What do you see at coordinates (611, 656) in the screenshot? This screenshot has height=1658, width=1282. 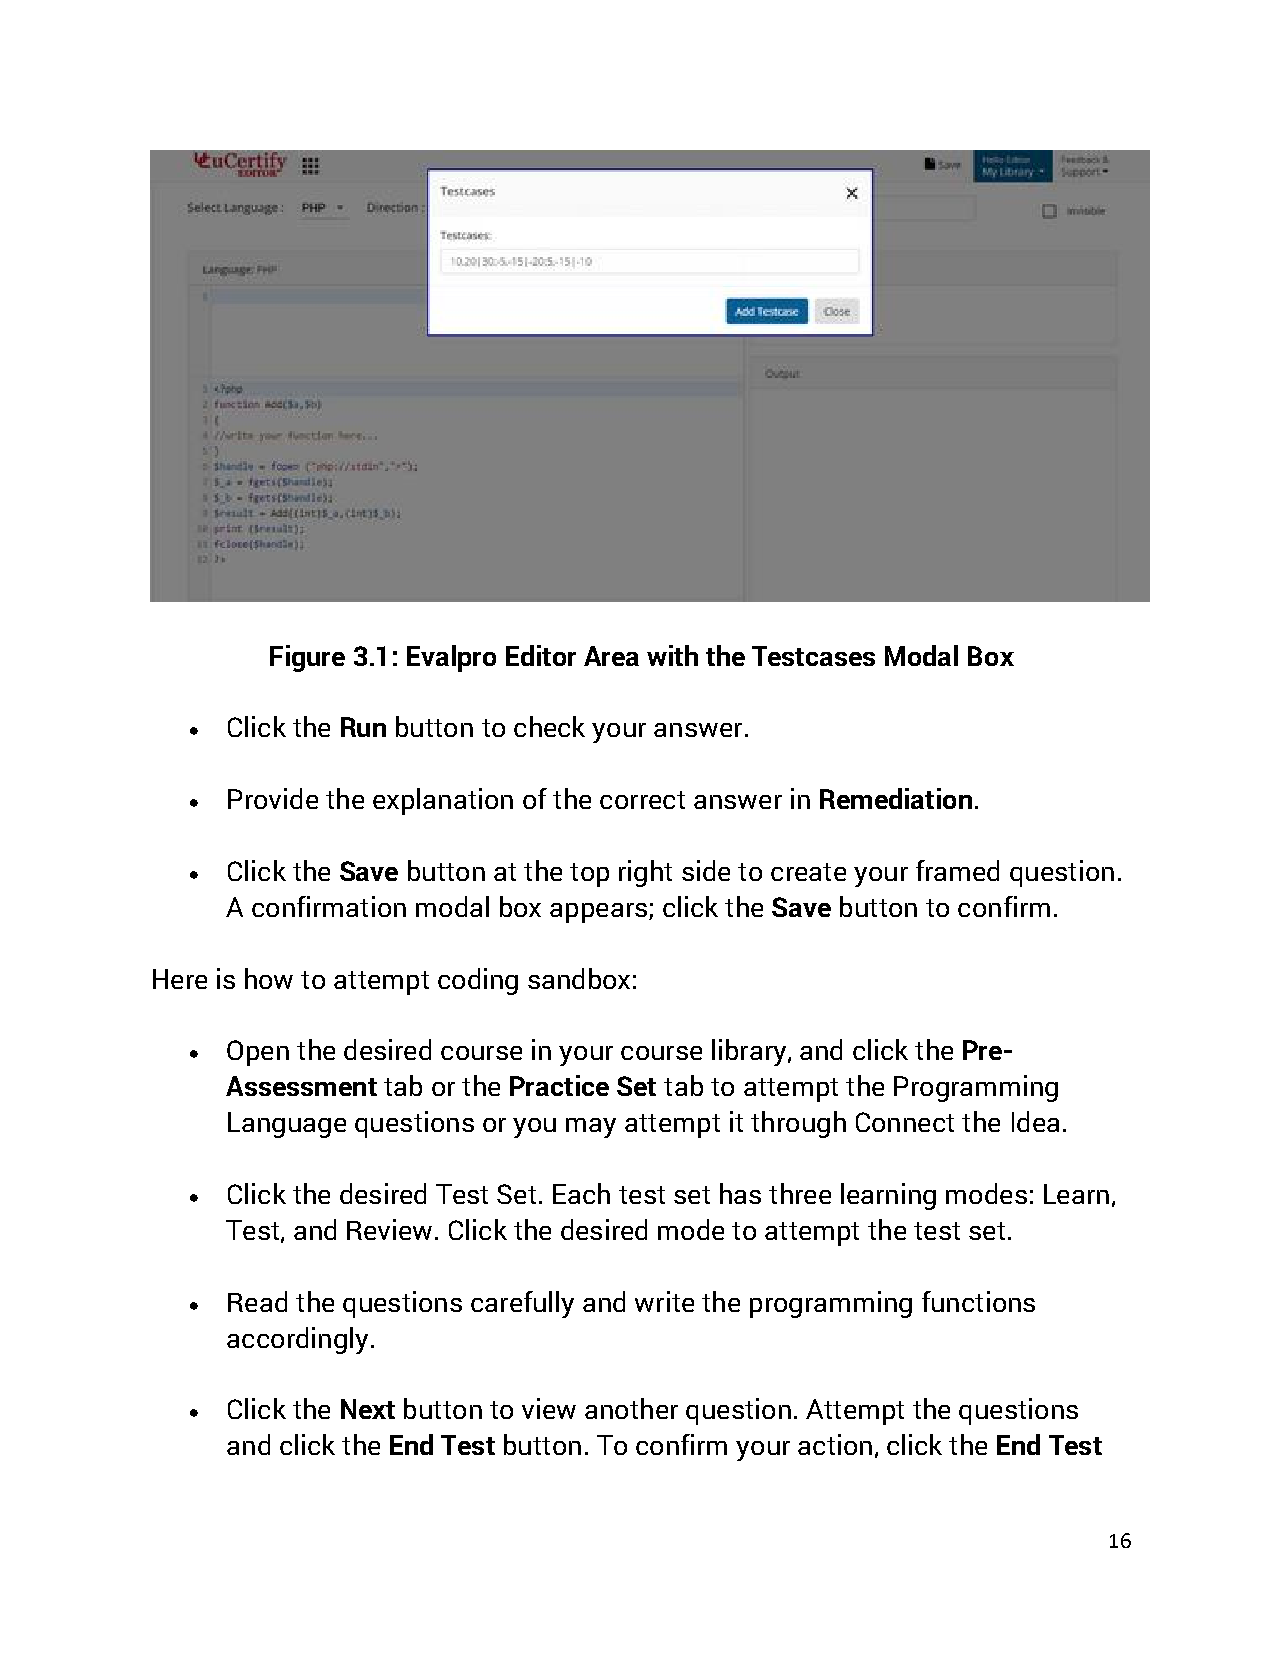 I see `Area` at bounding box center [611, 656].
